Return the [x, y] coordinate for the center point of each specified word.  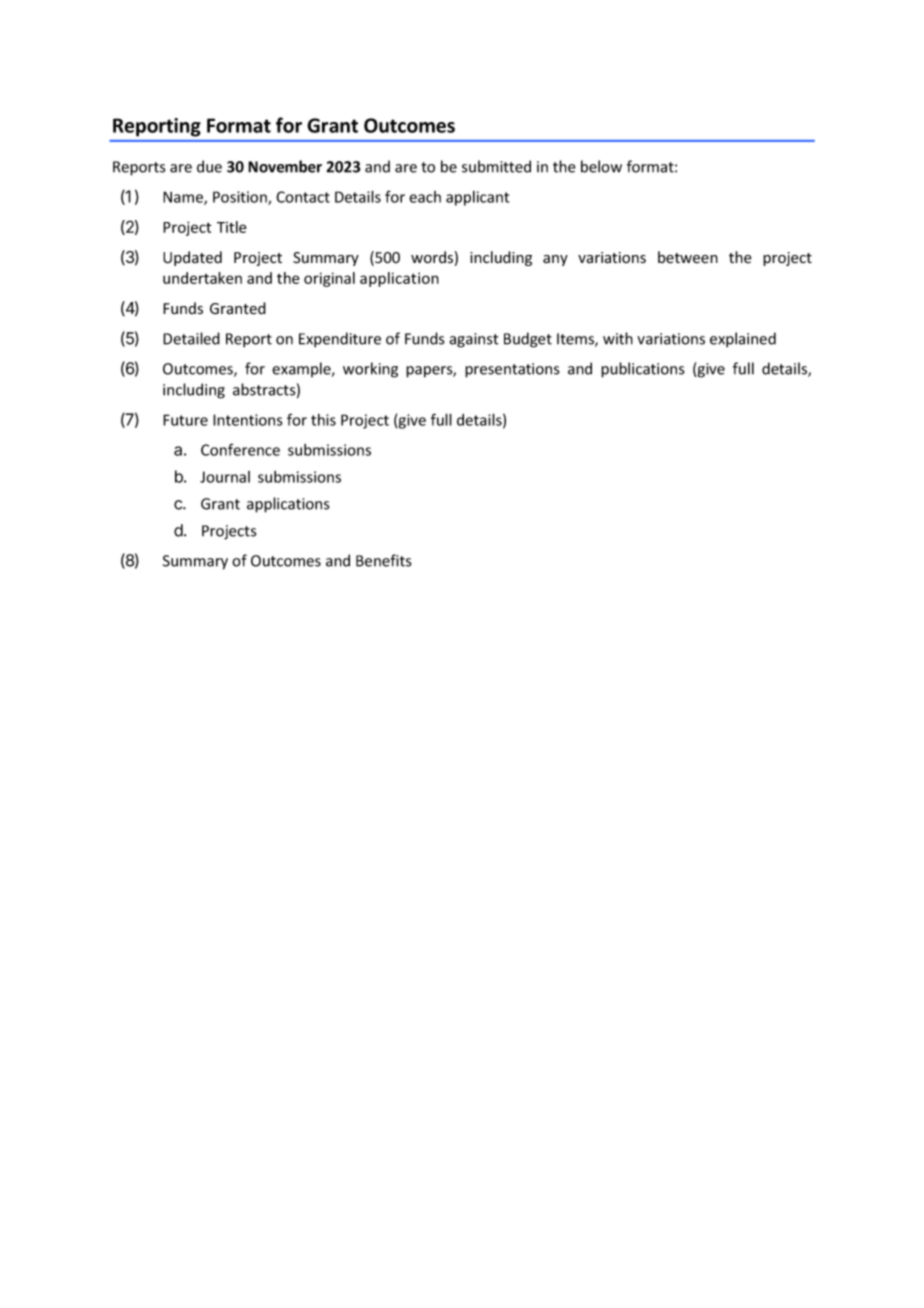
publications [642, 370]
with [618, 338]
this [323, 420]
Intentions [248, 420]
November [285, 166]
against [474, 340]
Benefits [383, 560]
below [601, 166]
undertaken [202, 278]
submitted [496, 166]
